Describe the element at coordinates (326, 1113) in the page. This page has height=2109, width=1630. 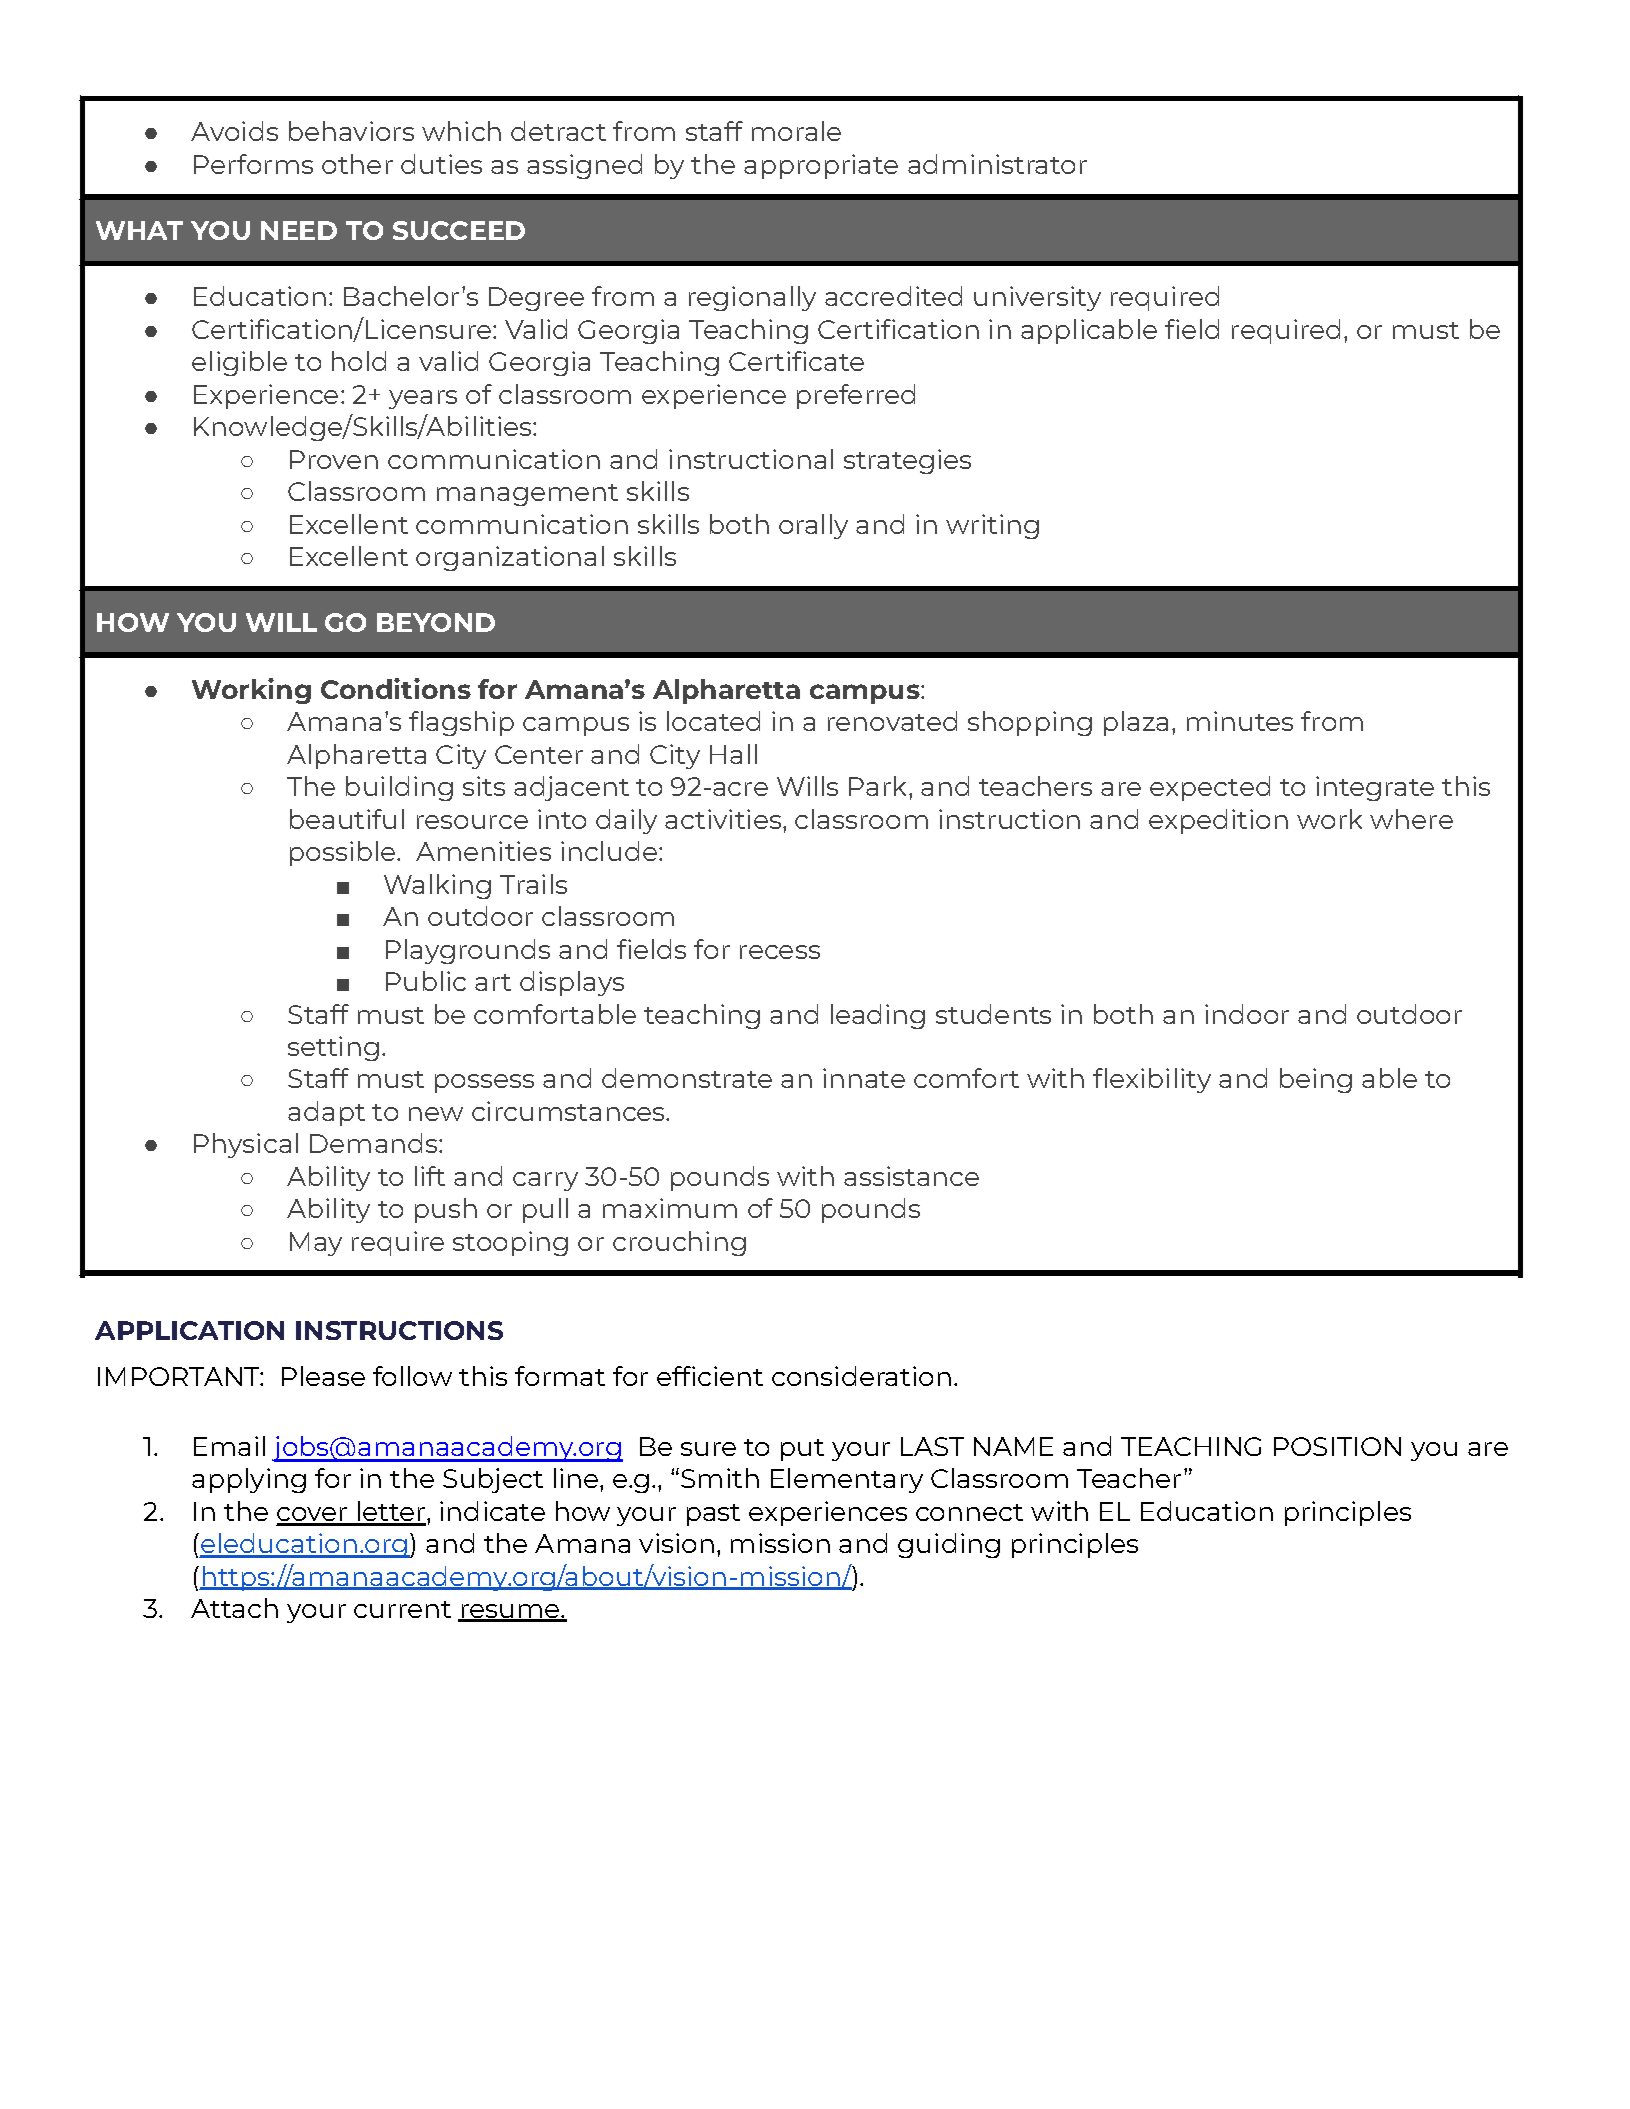
I see `adapt` at that location.
